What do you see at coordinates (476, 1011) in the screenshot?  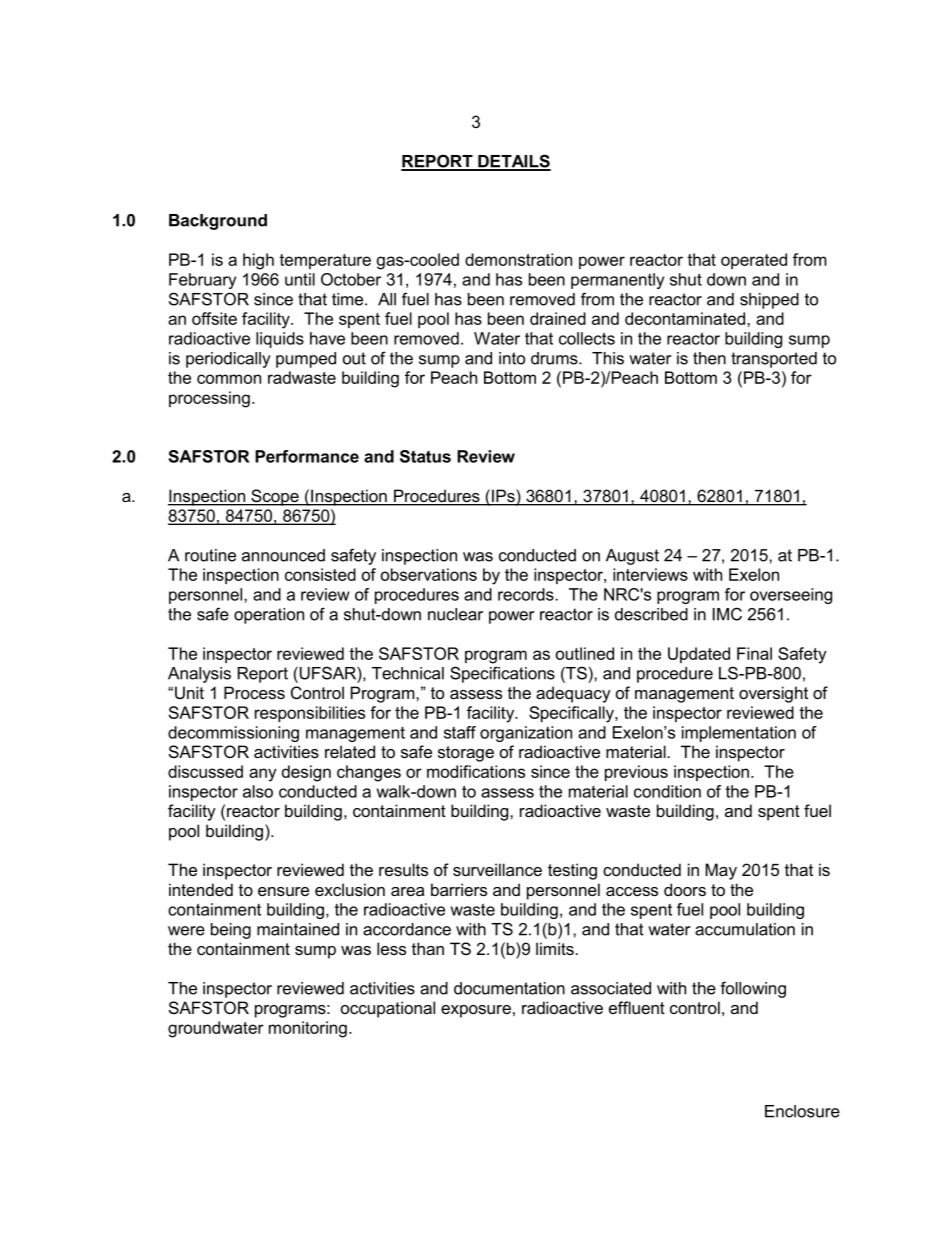 I see `exposure` at bounding box center [476, 1011].
